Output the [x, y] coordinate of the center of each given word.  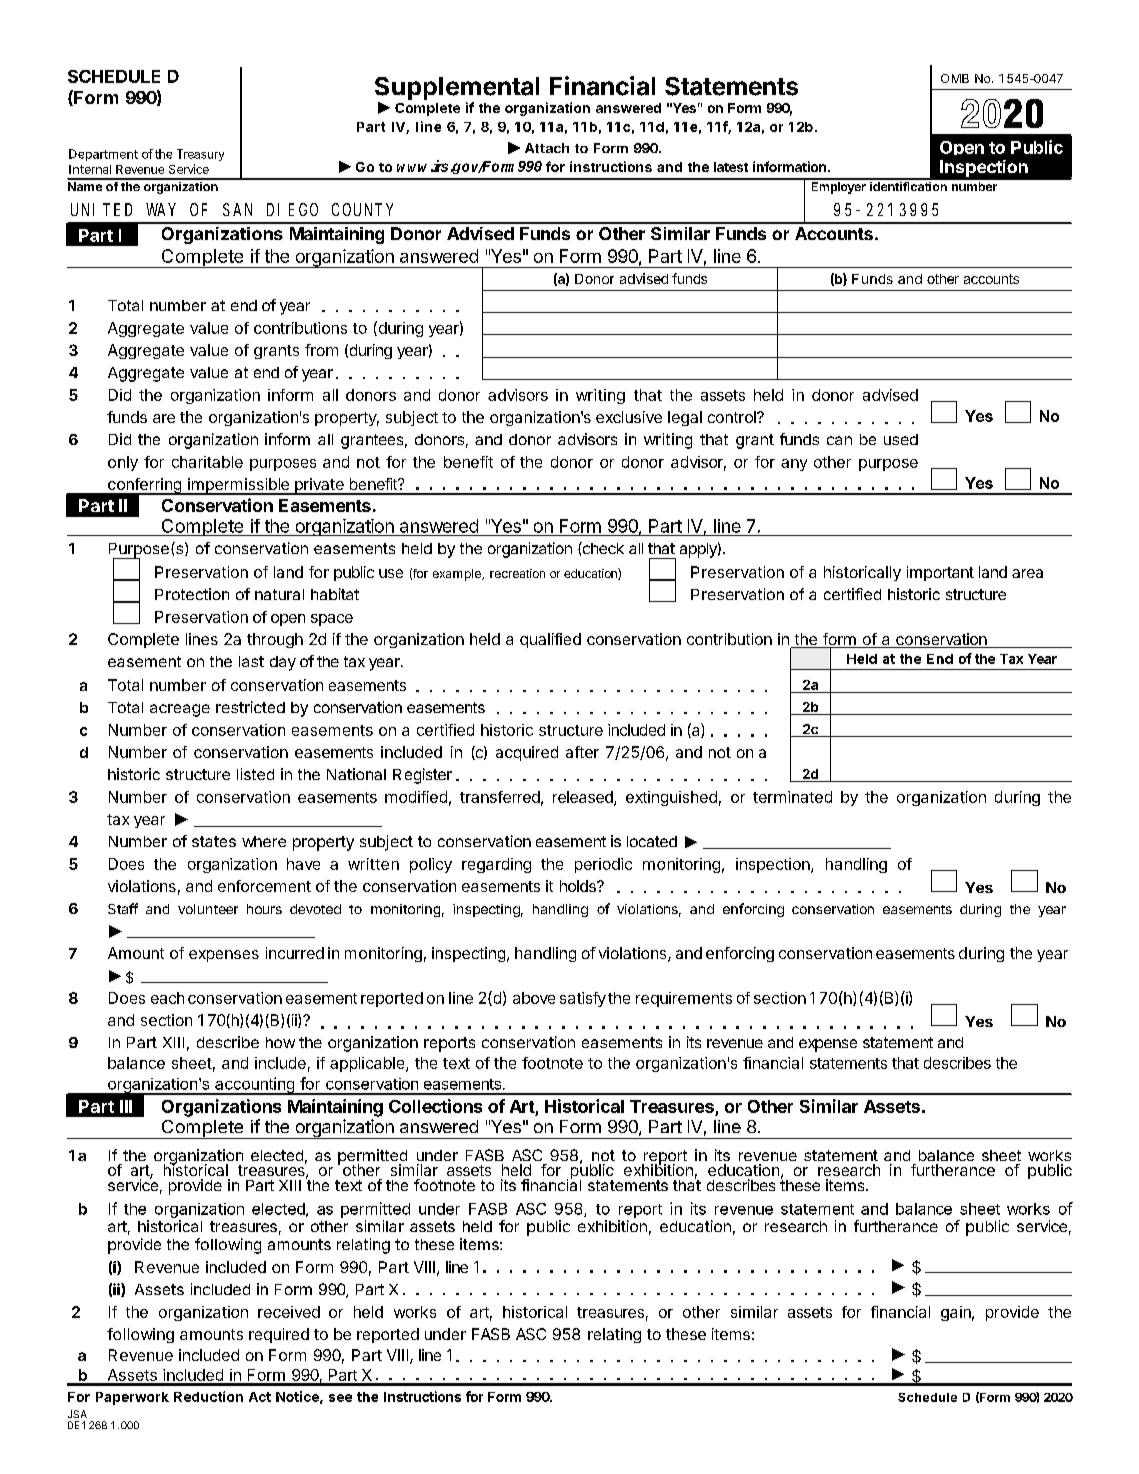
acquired [527, 753]
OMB [955, 78]
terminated [792, 797]
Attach [547, 148]
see [340, 1398]
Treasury [200, 155]
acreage [180, 710]
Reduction [208, 1396]
